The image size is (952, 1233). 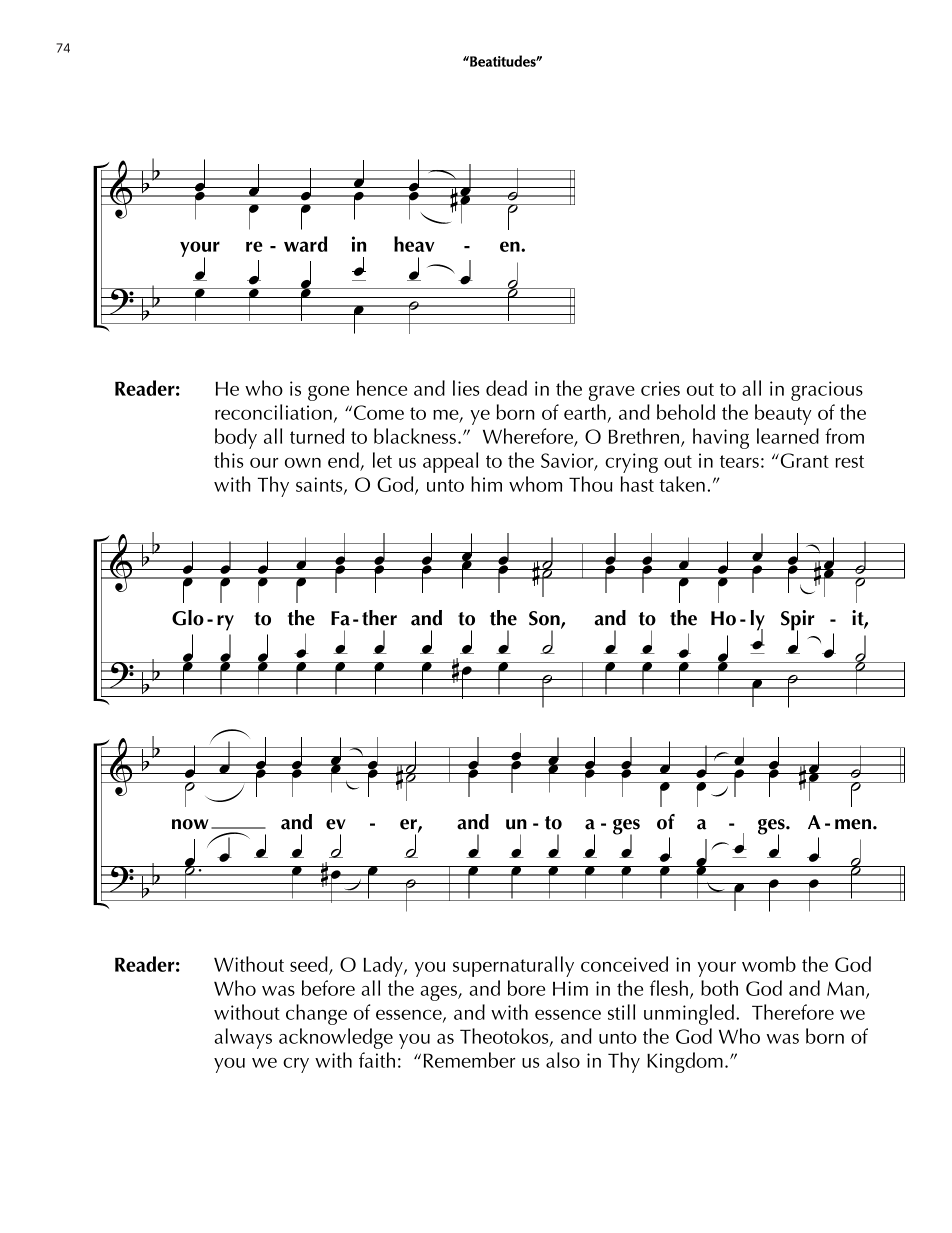 I want to click on ward, so click(x=305, y=244).
